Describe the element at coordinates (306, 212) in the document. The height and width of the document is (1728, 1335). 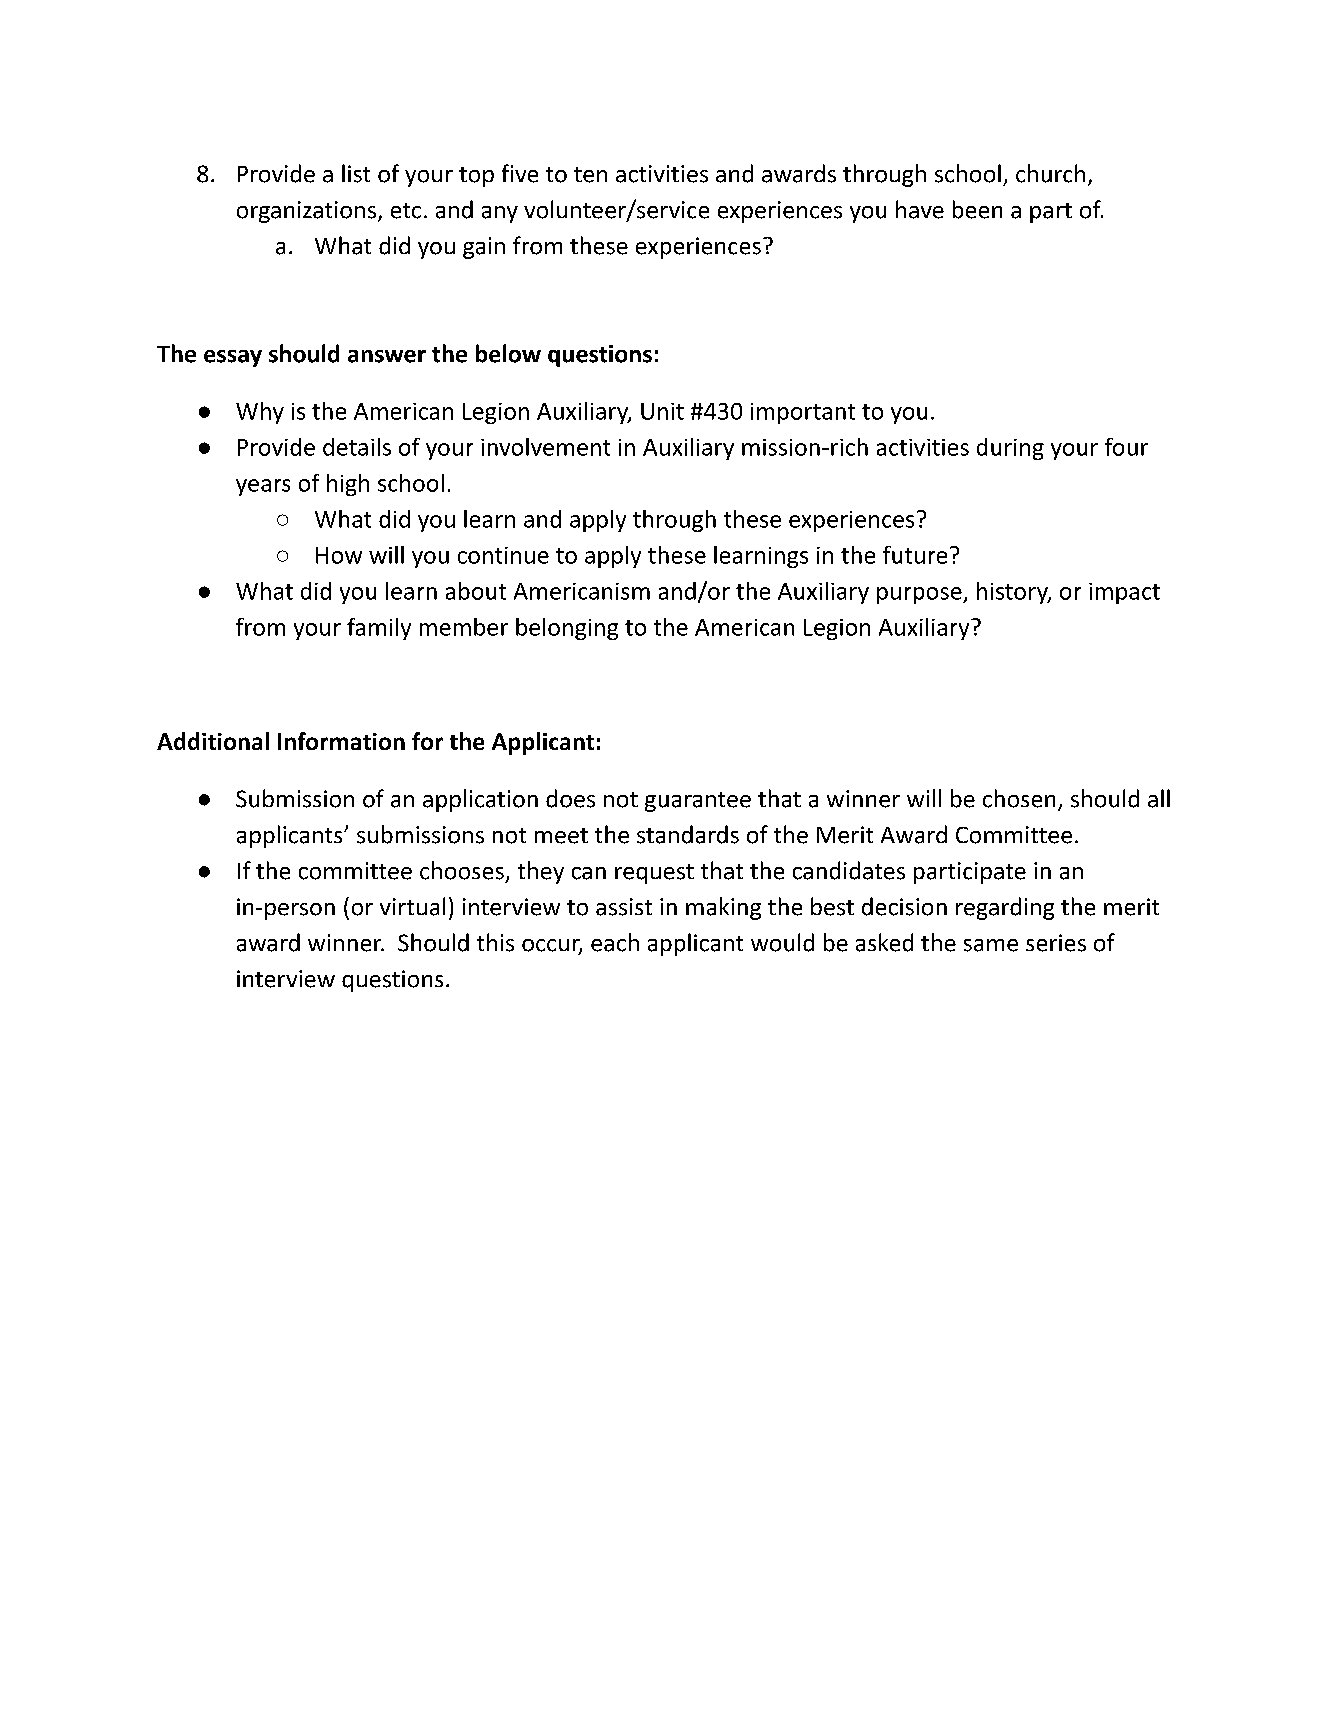
I see `organizations` at that location.
